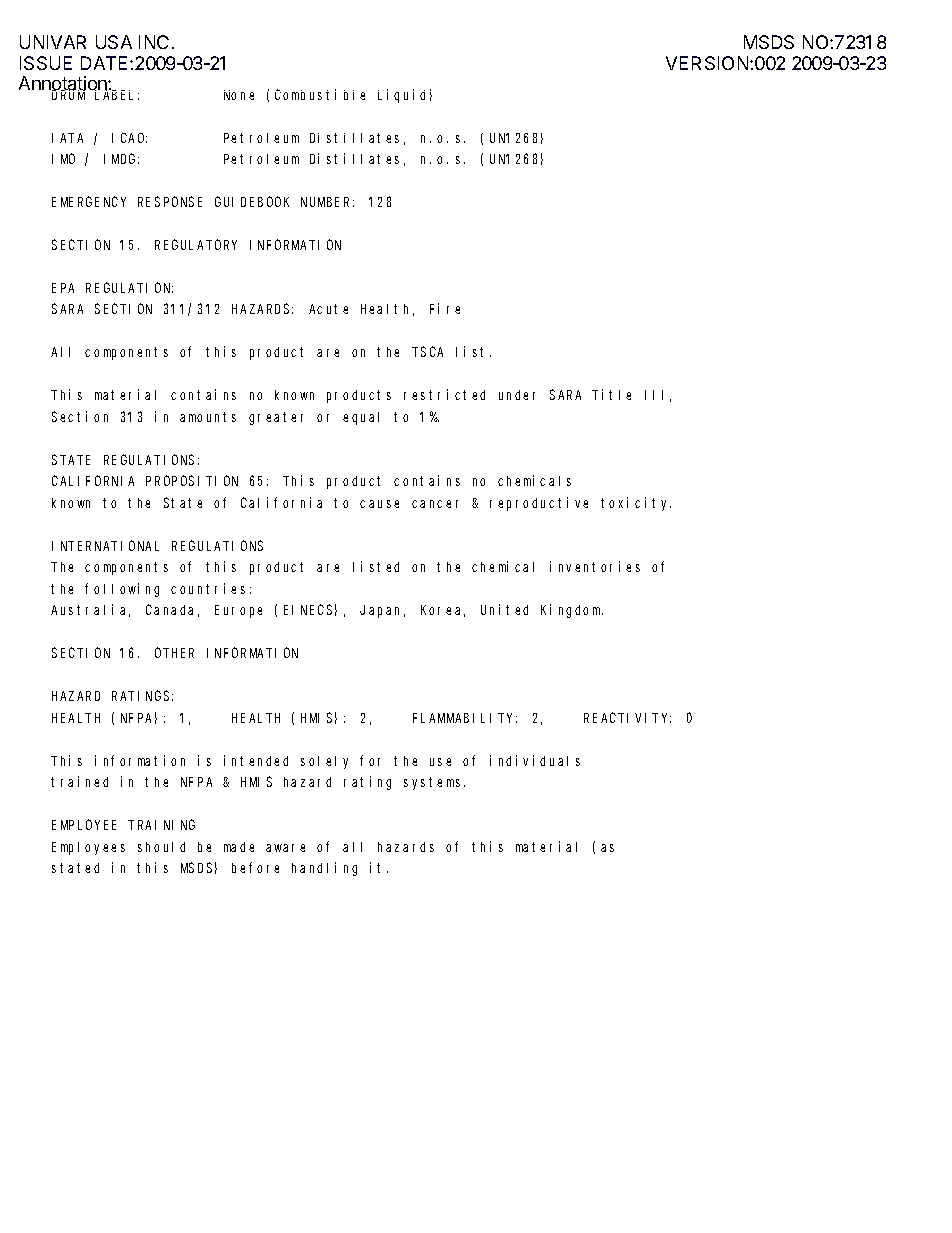 The height and width of the screenshot is (1233, 952). What do you see at coordinates (114, 42) in the screenshot?
I see `USA` at bounding box center [114, 42].
